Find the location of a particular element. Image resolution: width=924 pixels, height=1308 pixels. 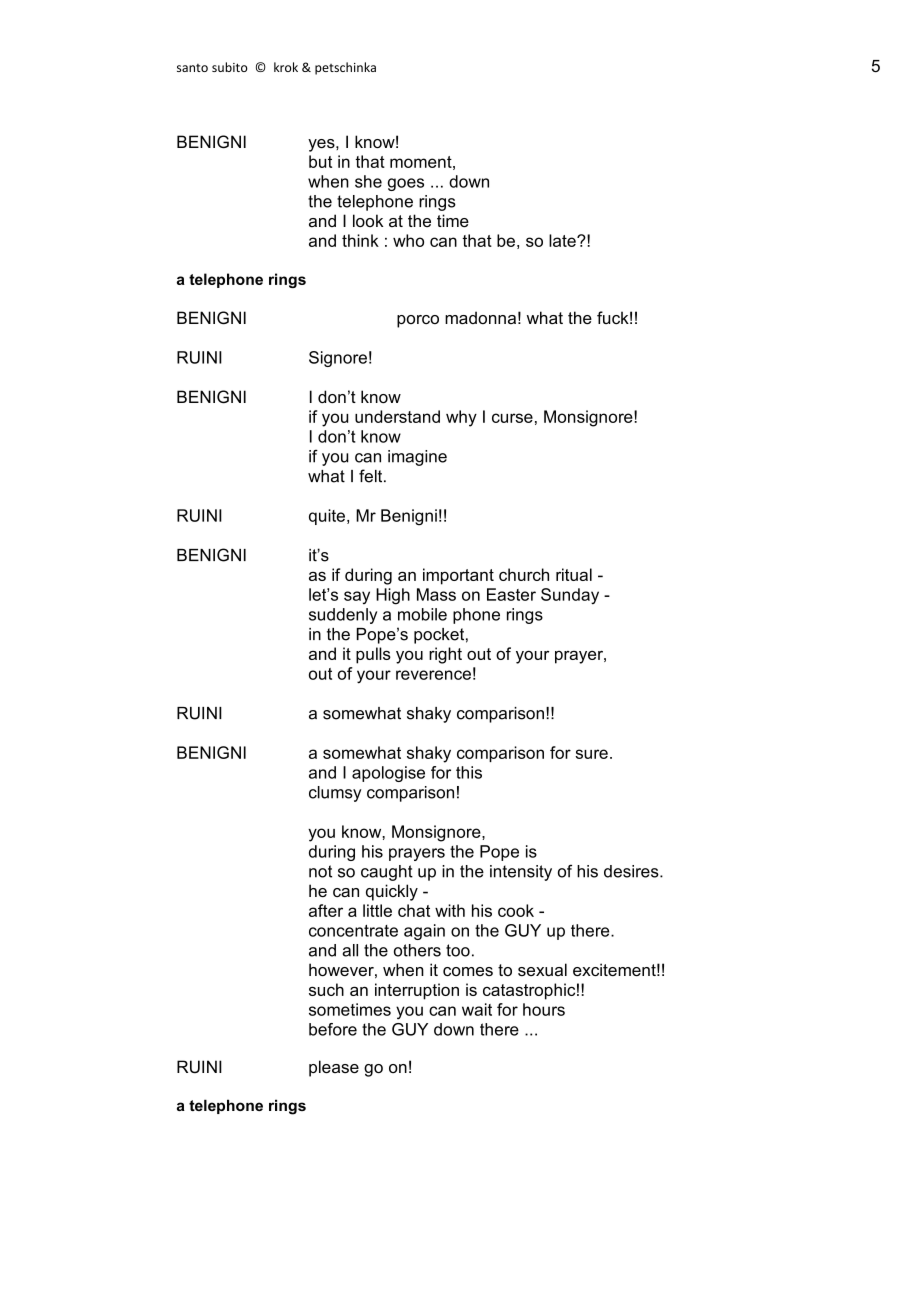

quite is located at coordinates (327, 517).
